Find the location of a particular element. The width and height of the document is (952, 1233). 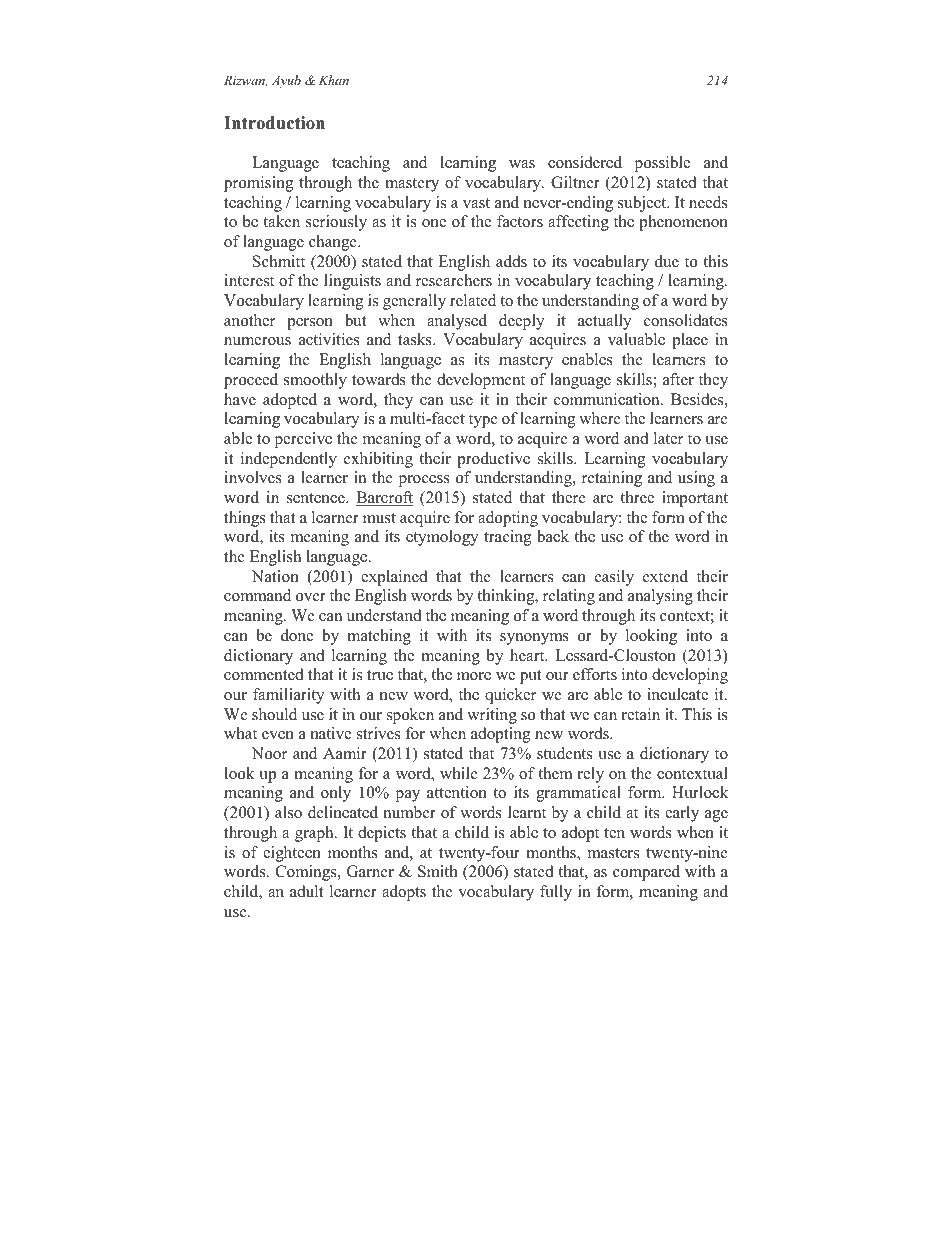

Comings is located at coordinates (307, 873).
